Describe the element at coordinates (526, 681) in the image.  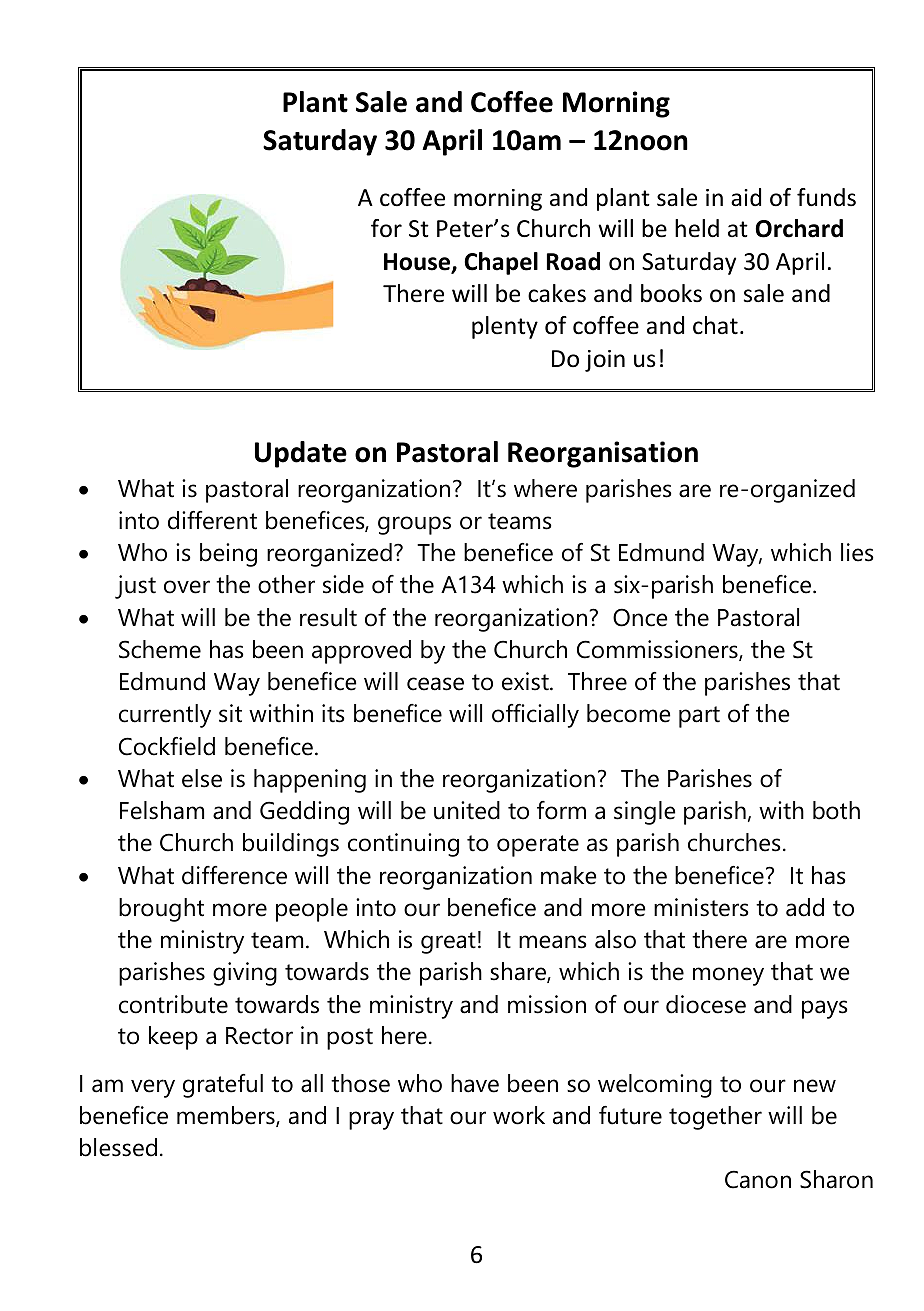
I see `exist` at that location.
